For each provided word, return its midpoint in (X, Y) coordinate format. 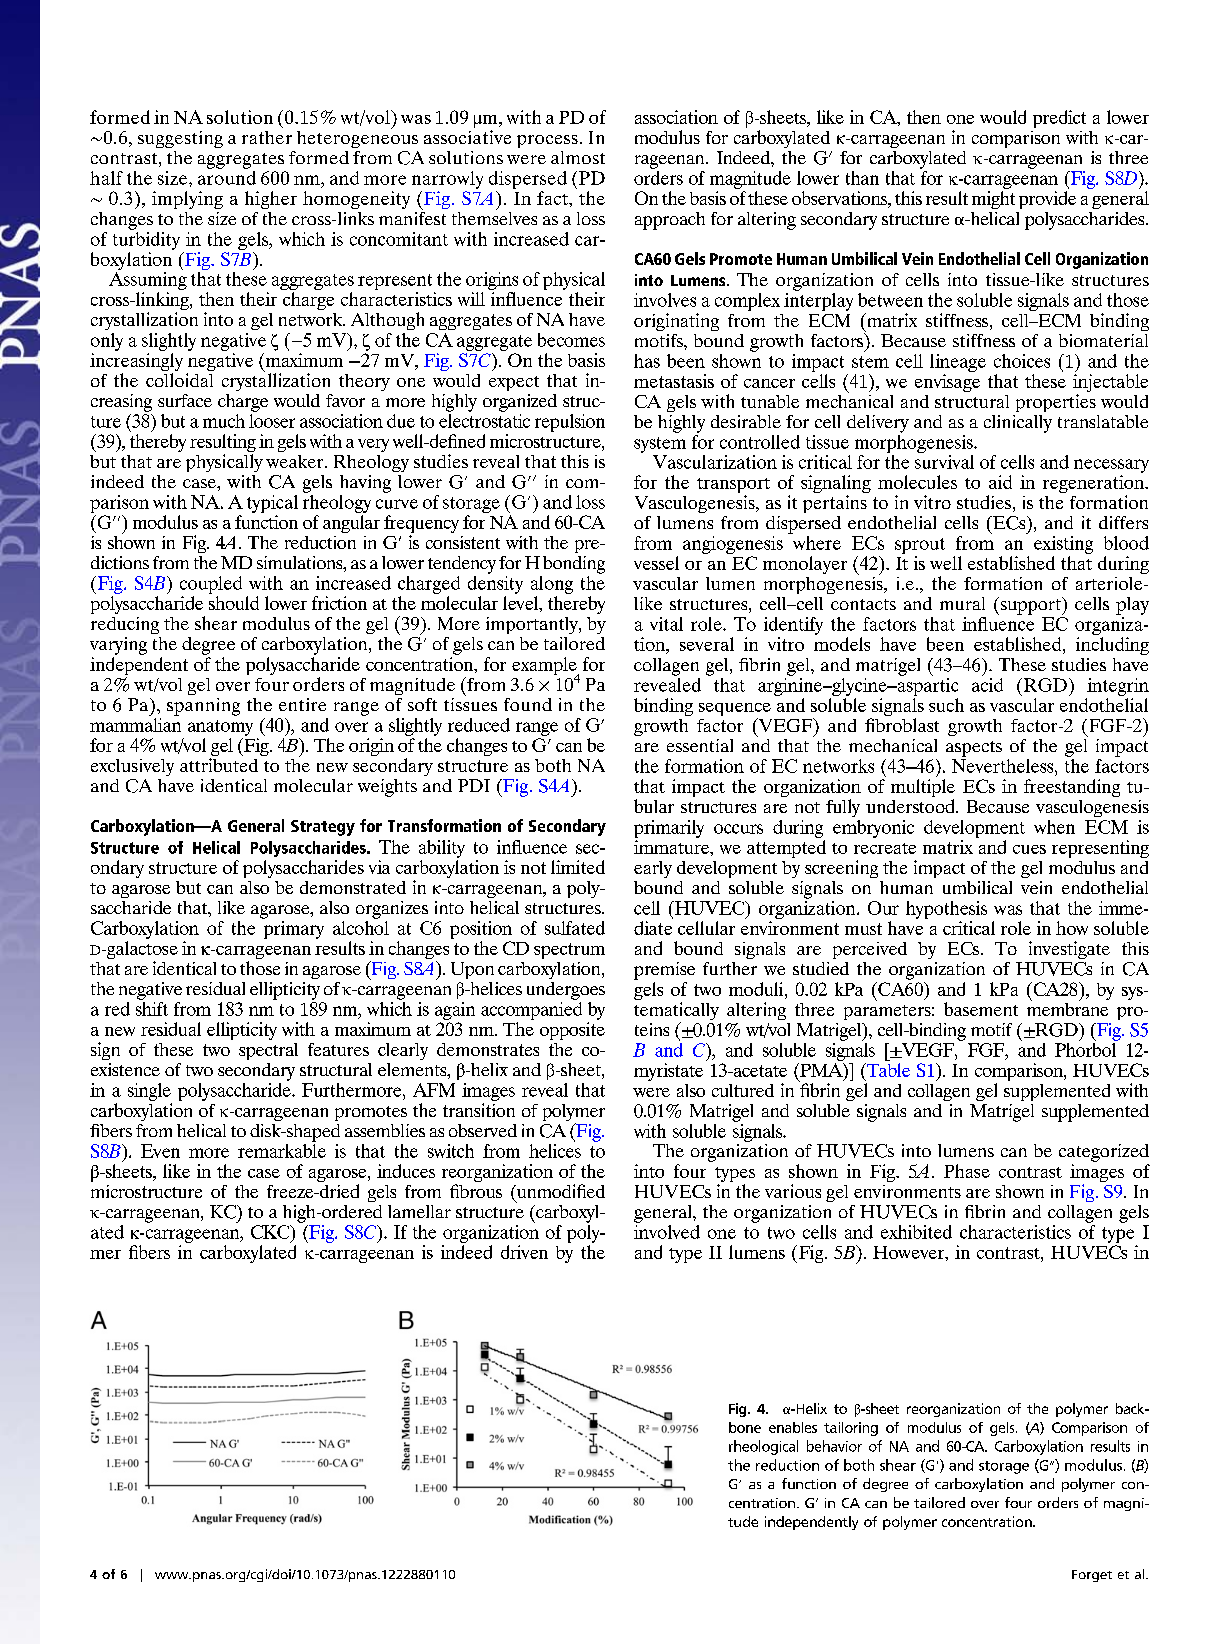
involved (667, 1230)
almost (578, 157)
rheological (763, 1447)
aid (1000, 482)
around (227, 178)
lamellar (419, 1211)
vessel (656, 563)
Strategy (323, 828)
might (993, 200)
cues (1029, 849)
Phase (967, 1171)
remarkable (282, 1149)
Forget (1092, 1576)
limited (578, 867)
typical (272, 504)
